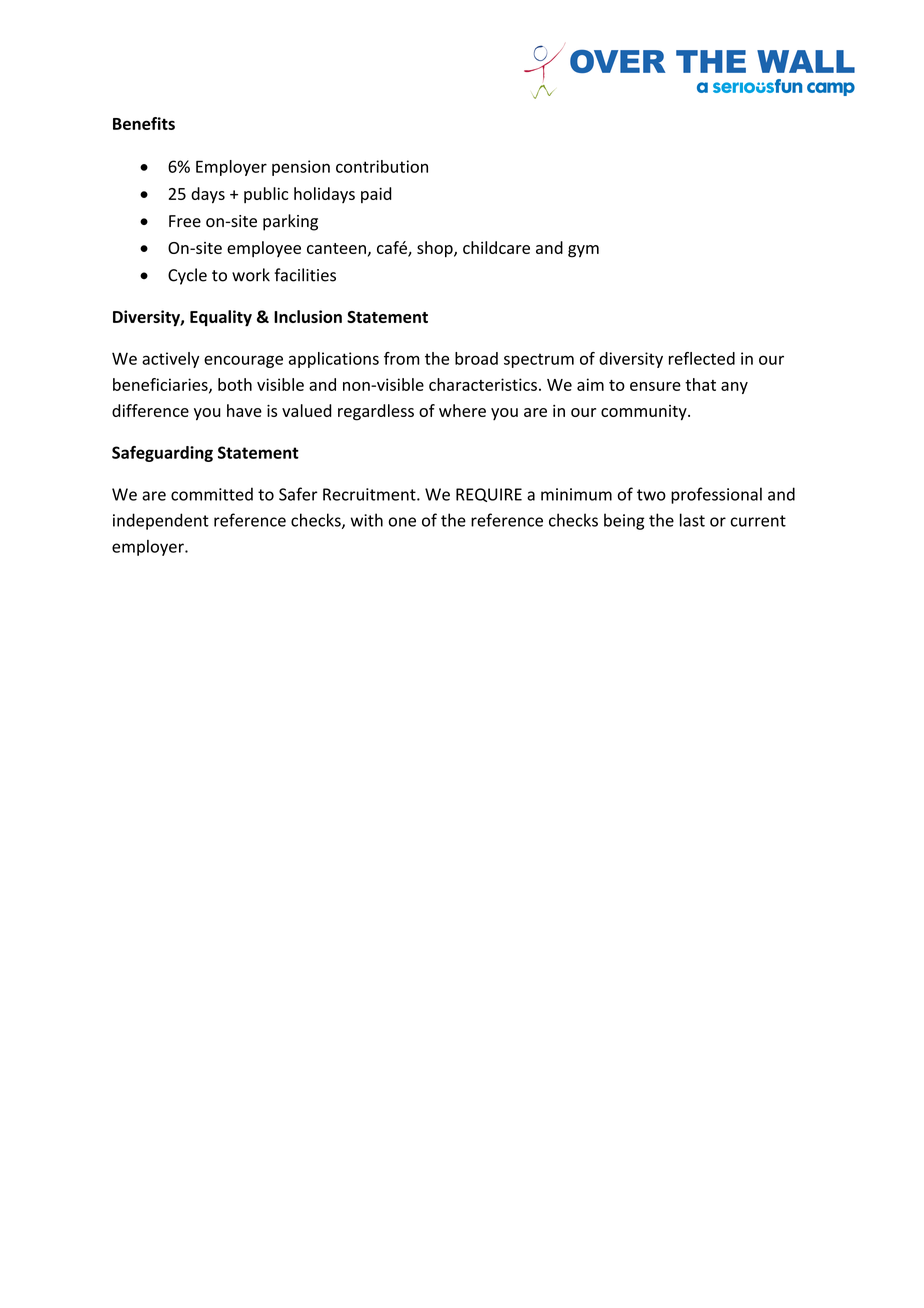  I want to click on committed, so click(212, 494).
